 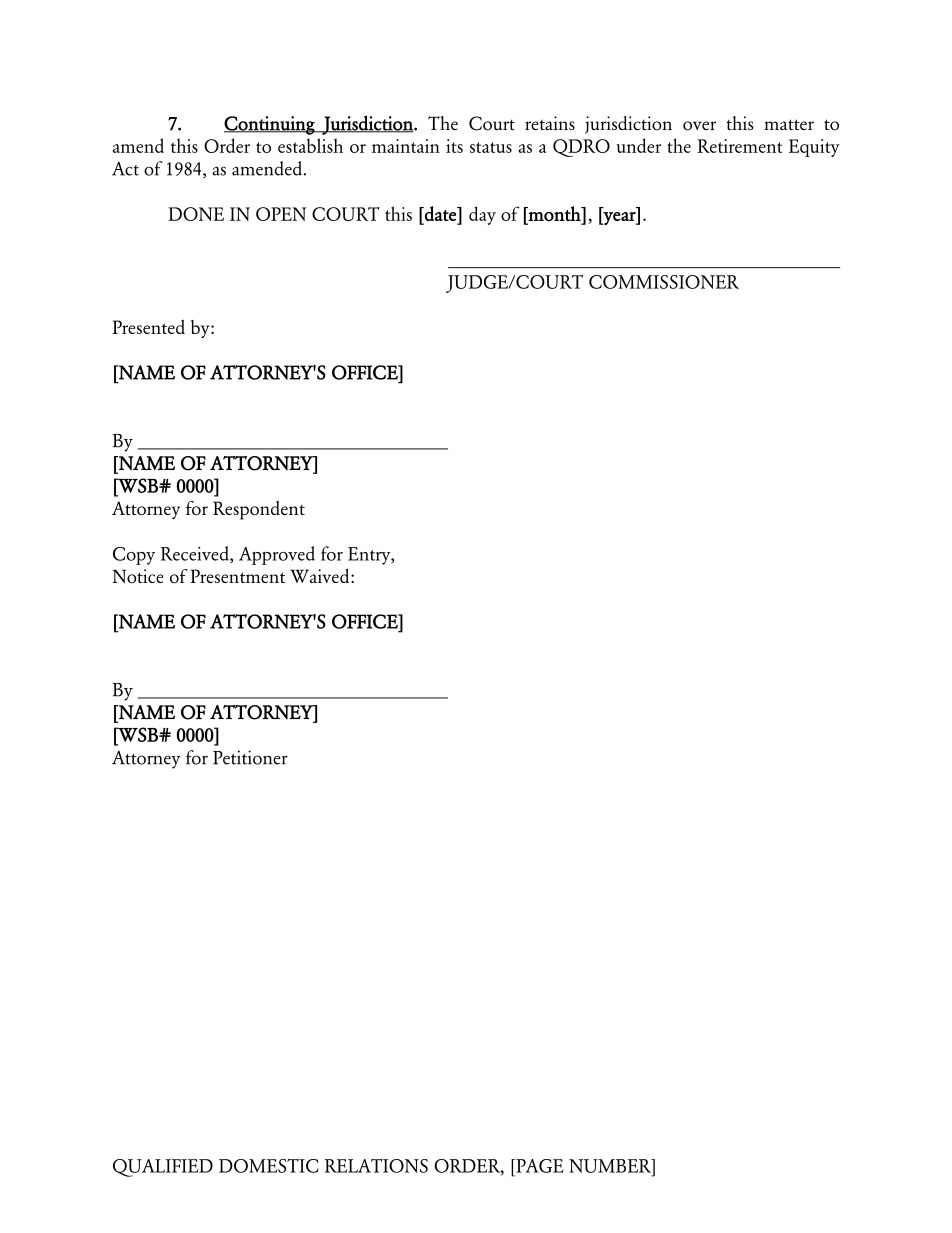 What do you see at coordinates (250, 757) in the screenshot?
I see `Petitioner` at bounding box center [250, 757].
